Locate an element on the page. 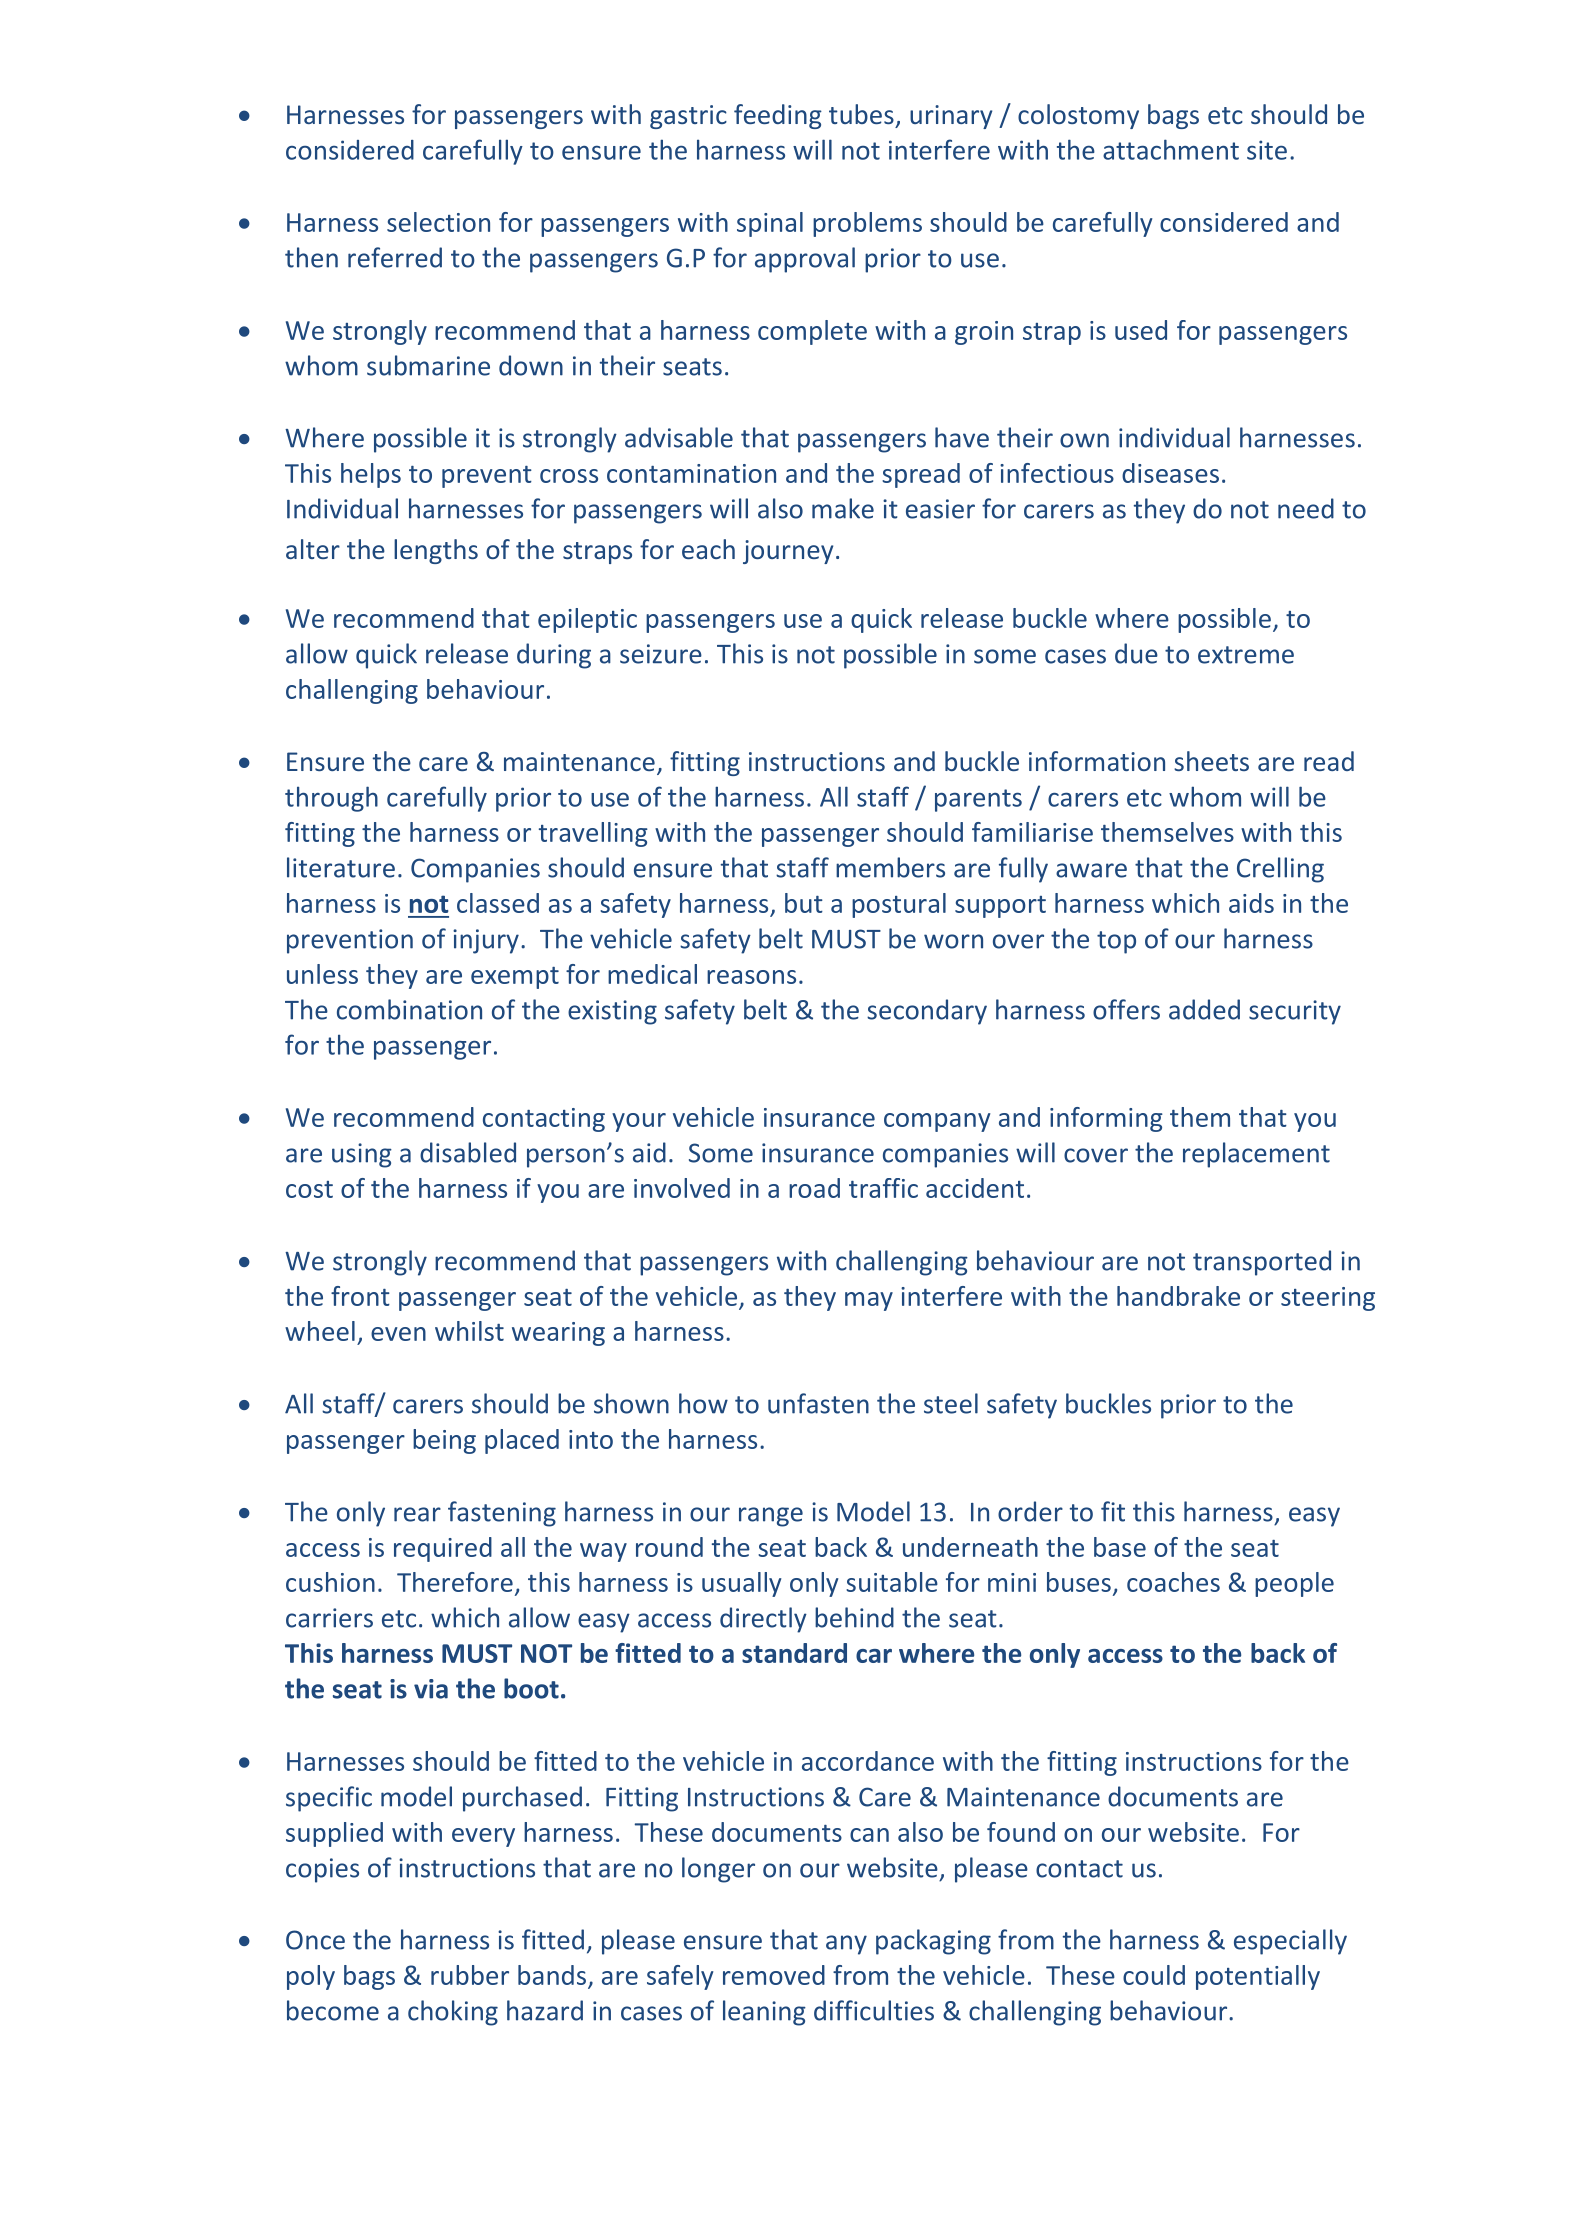 Image resolution: width=1570 pixels, height=2221 pixels. unfasten is located at coordinates (818, 1403).
